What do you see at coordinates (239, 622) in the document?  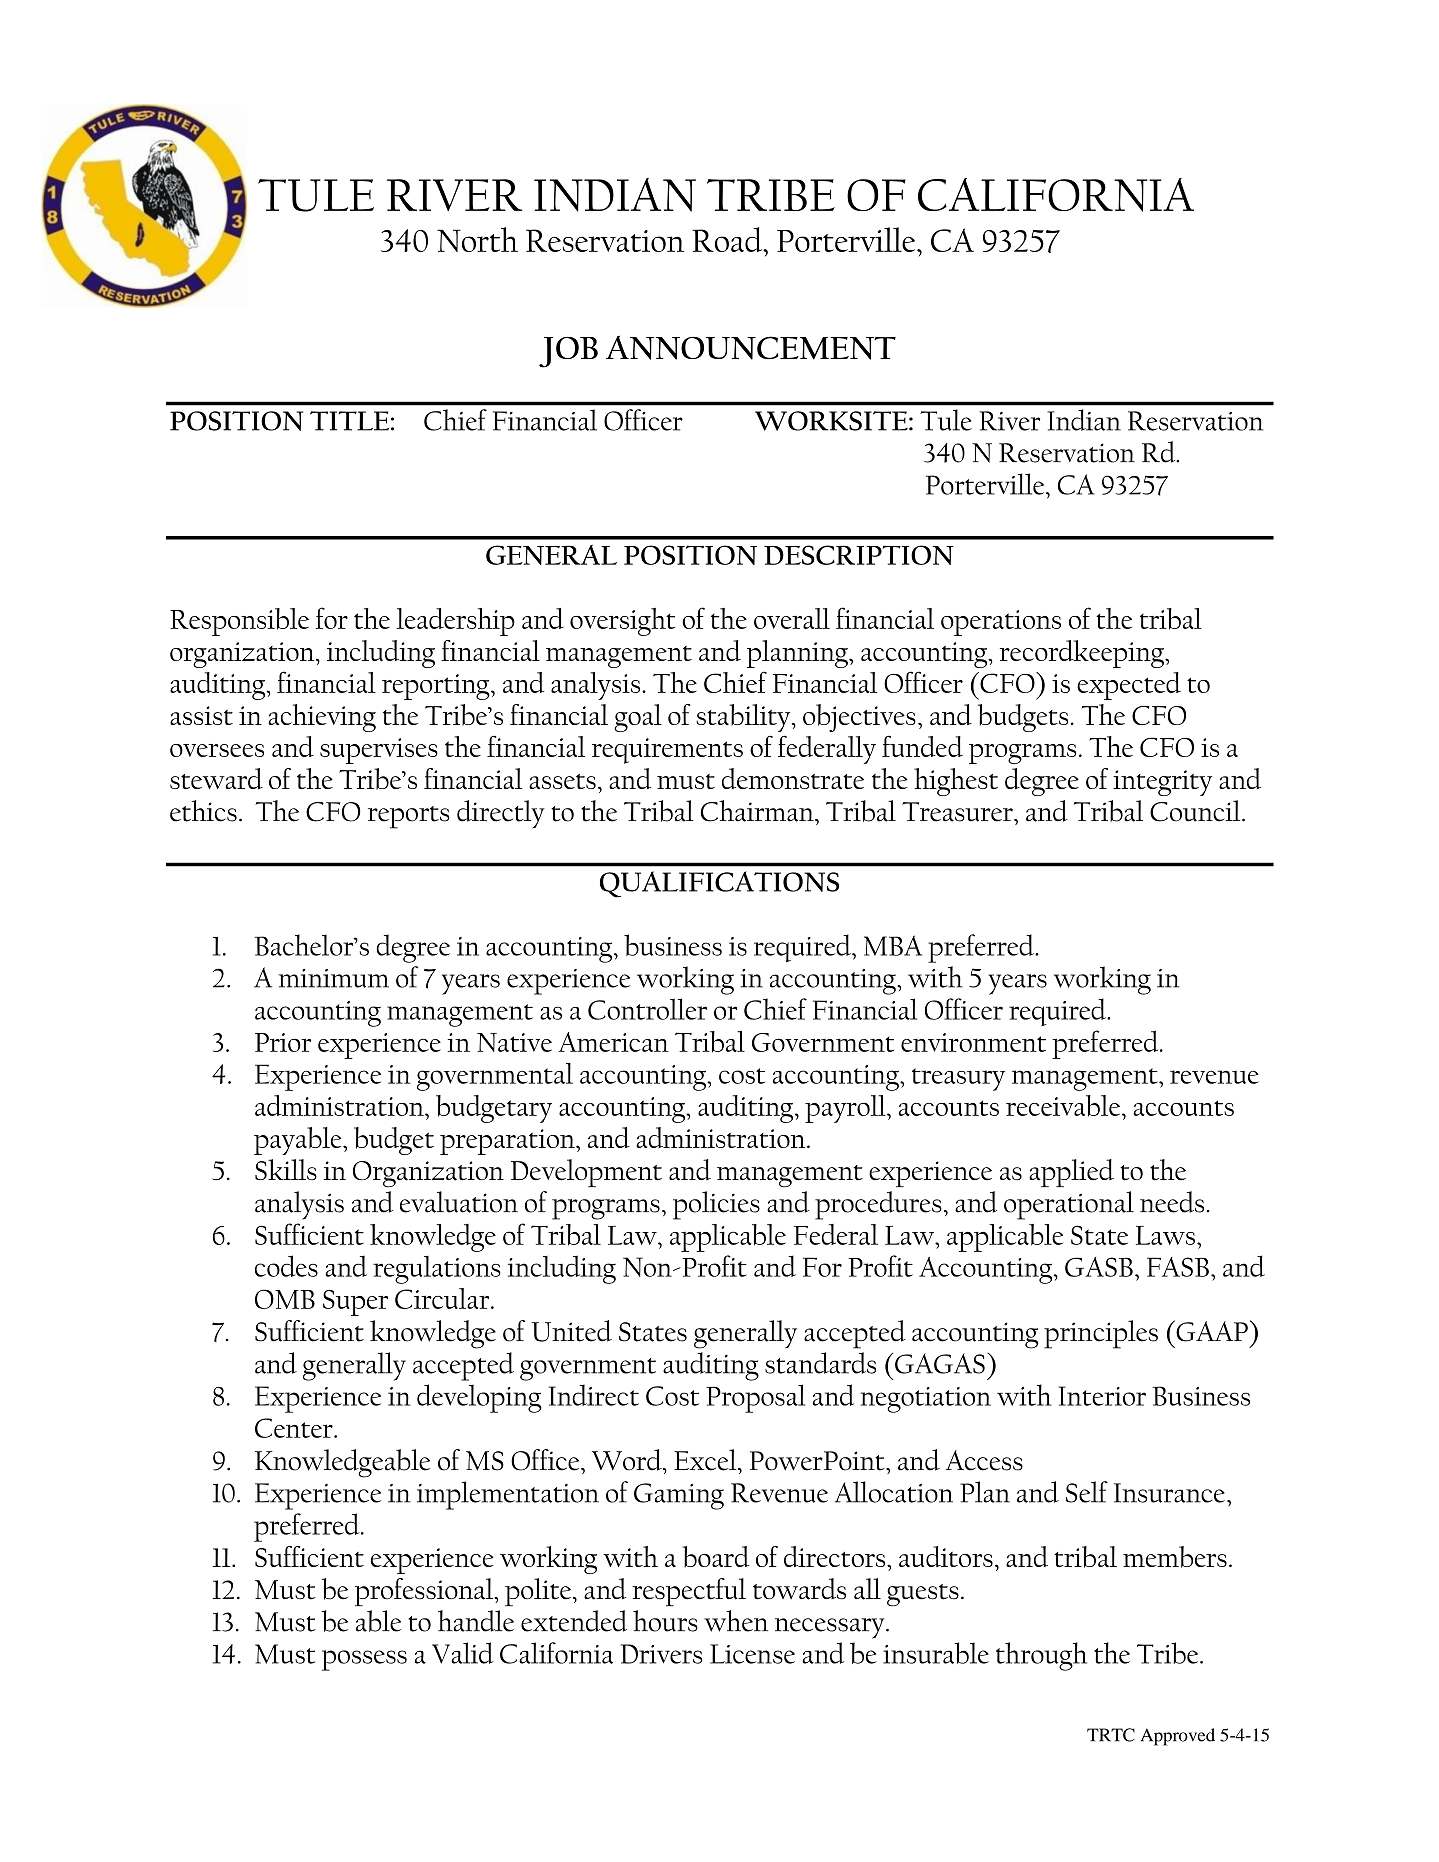 I see `Responsible` at bounding box center [239, 622].
